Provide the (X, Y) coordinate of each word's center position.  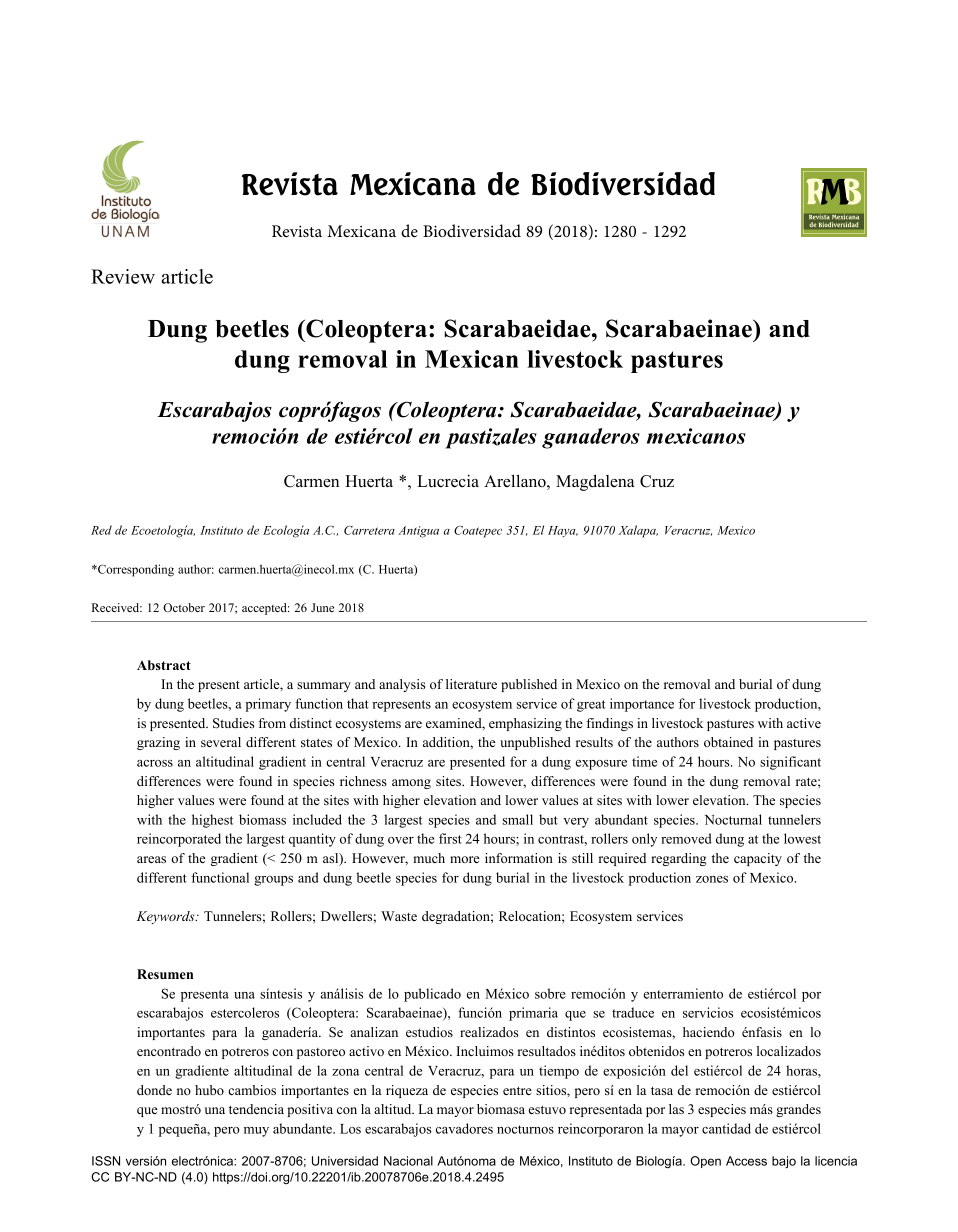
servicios (708, 1012)
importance (642, 705)
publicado (432, 995)
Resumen (165, 974)
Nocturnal (733, 819)
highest (212, 821)
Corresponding (135, 570)
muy (256, 1132)
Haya (563, 531)
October (184, 607)
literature (471, 684)
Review (123, 276)
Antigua (418, 532)
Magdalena (595, 482)
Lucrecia (448, 481)
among (411, 784)
